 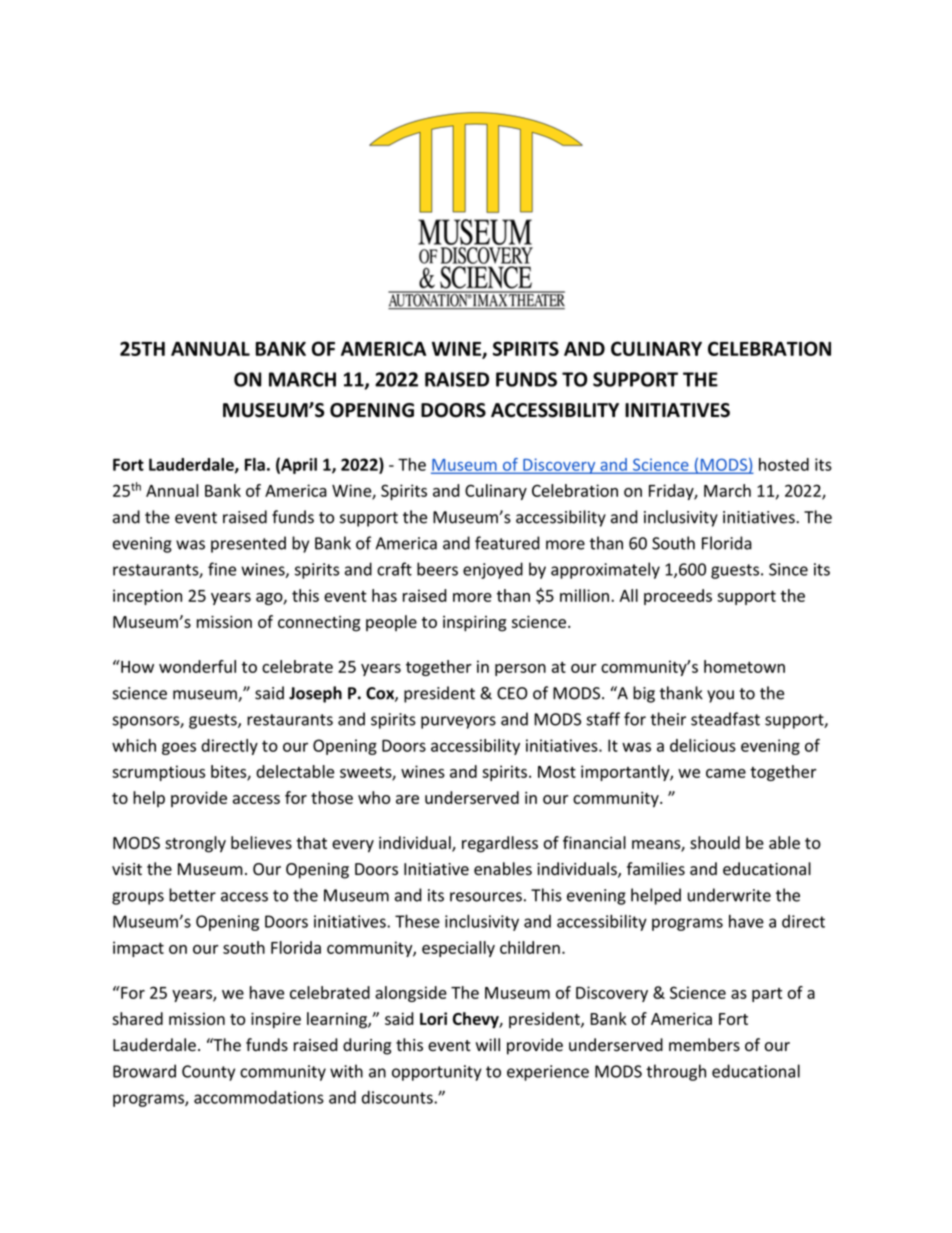 I want to click on underwrite, so click(x=729, y=895).
